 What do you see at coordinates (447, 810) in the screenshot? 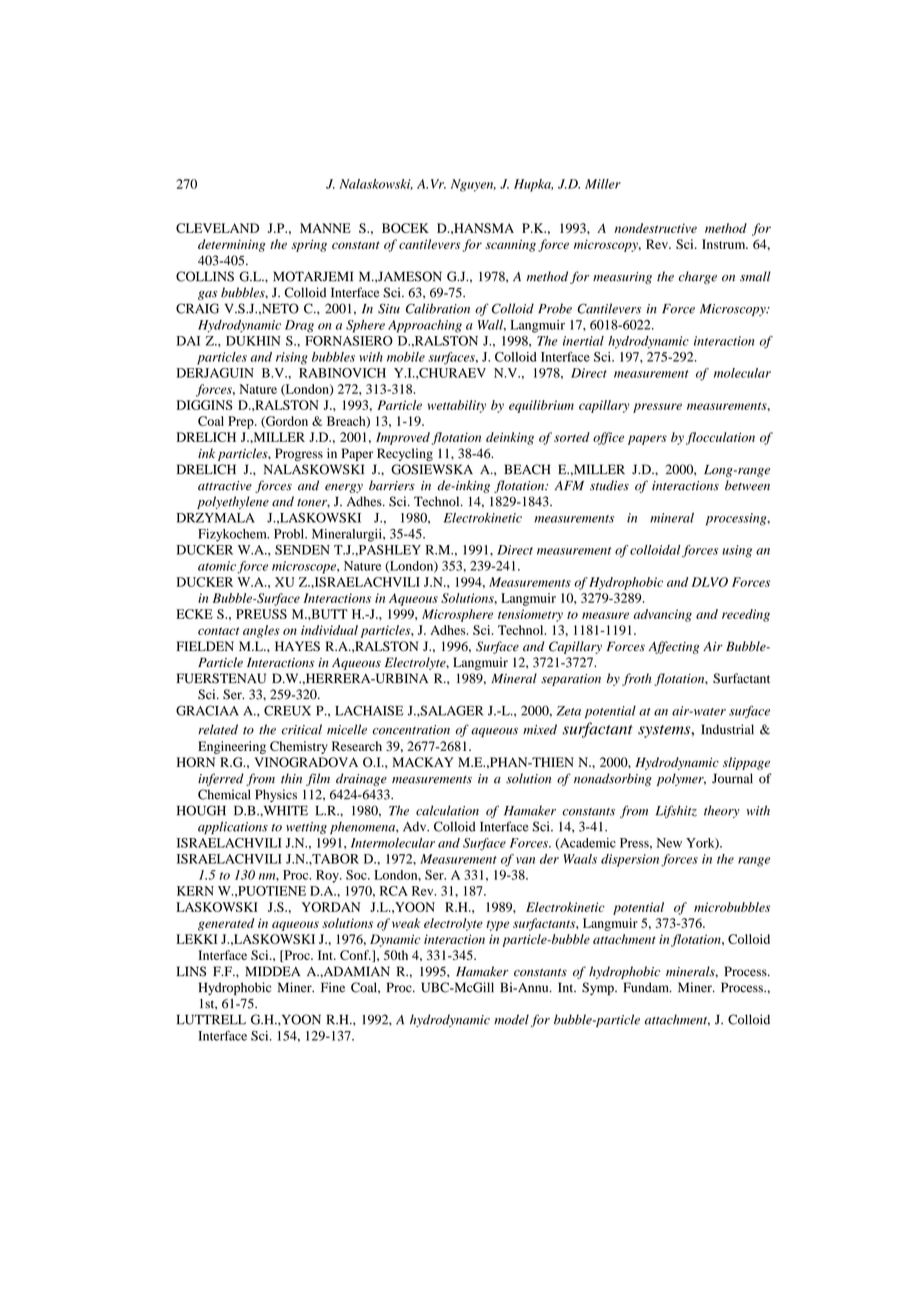
I see `calculation` at bounding box center [447, 810].
